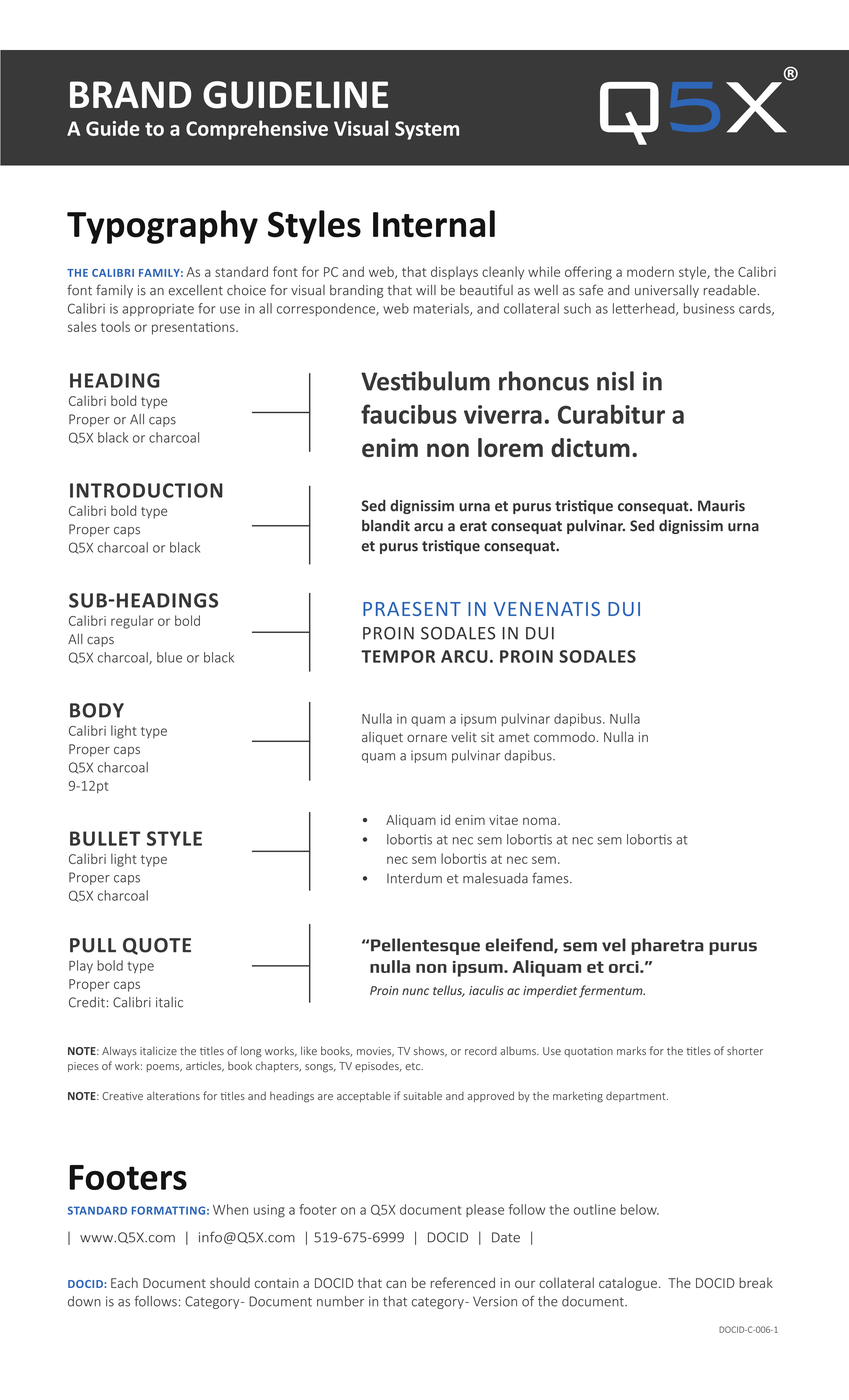 The height and width of the page is (1400, 849). What do you see at coordinates (650, 271) in the page?
I see `modern` at bounding box center [650, 271].
